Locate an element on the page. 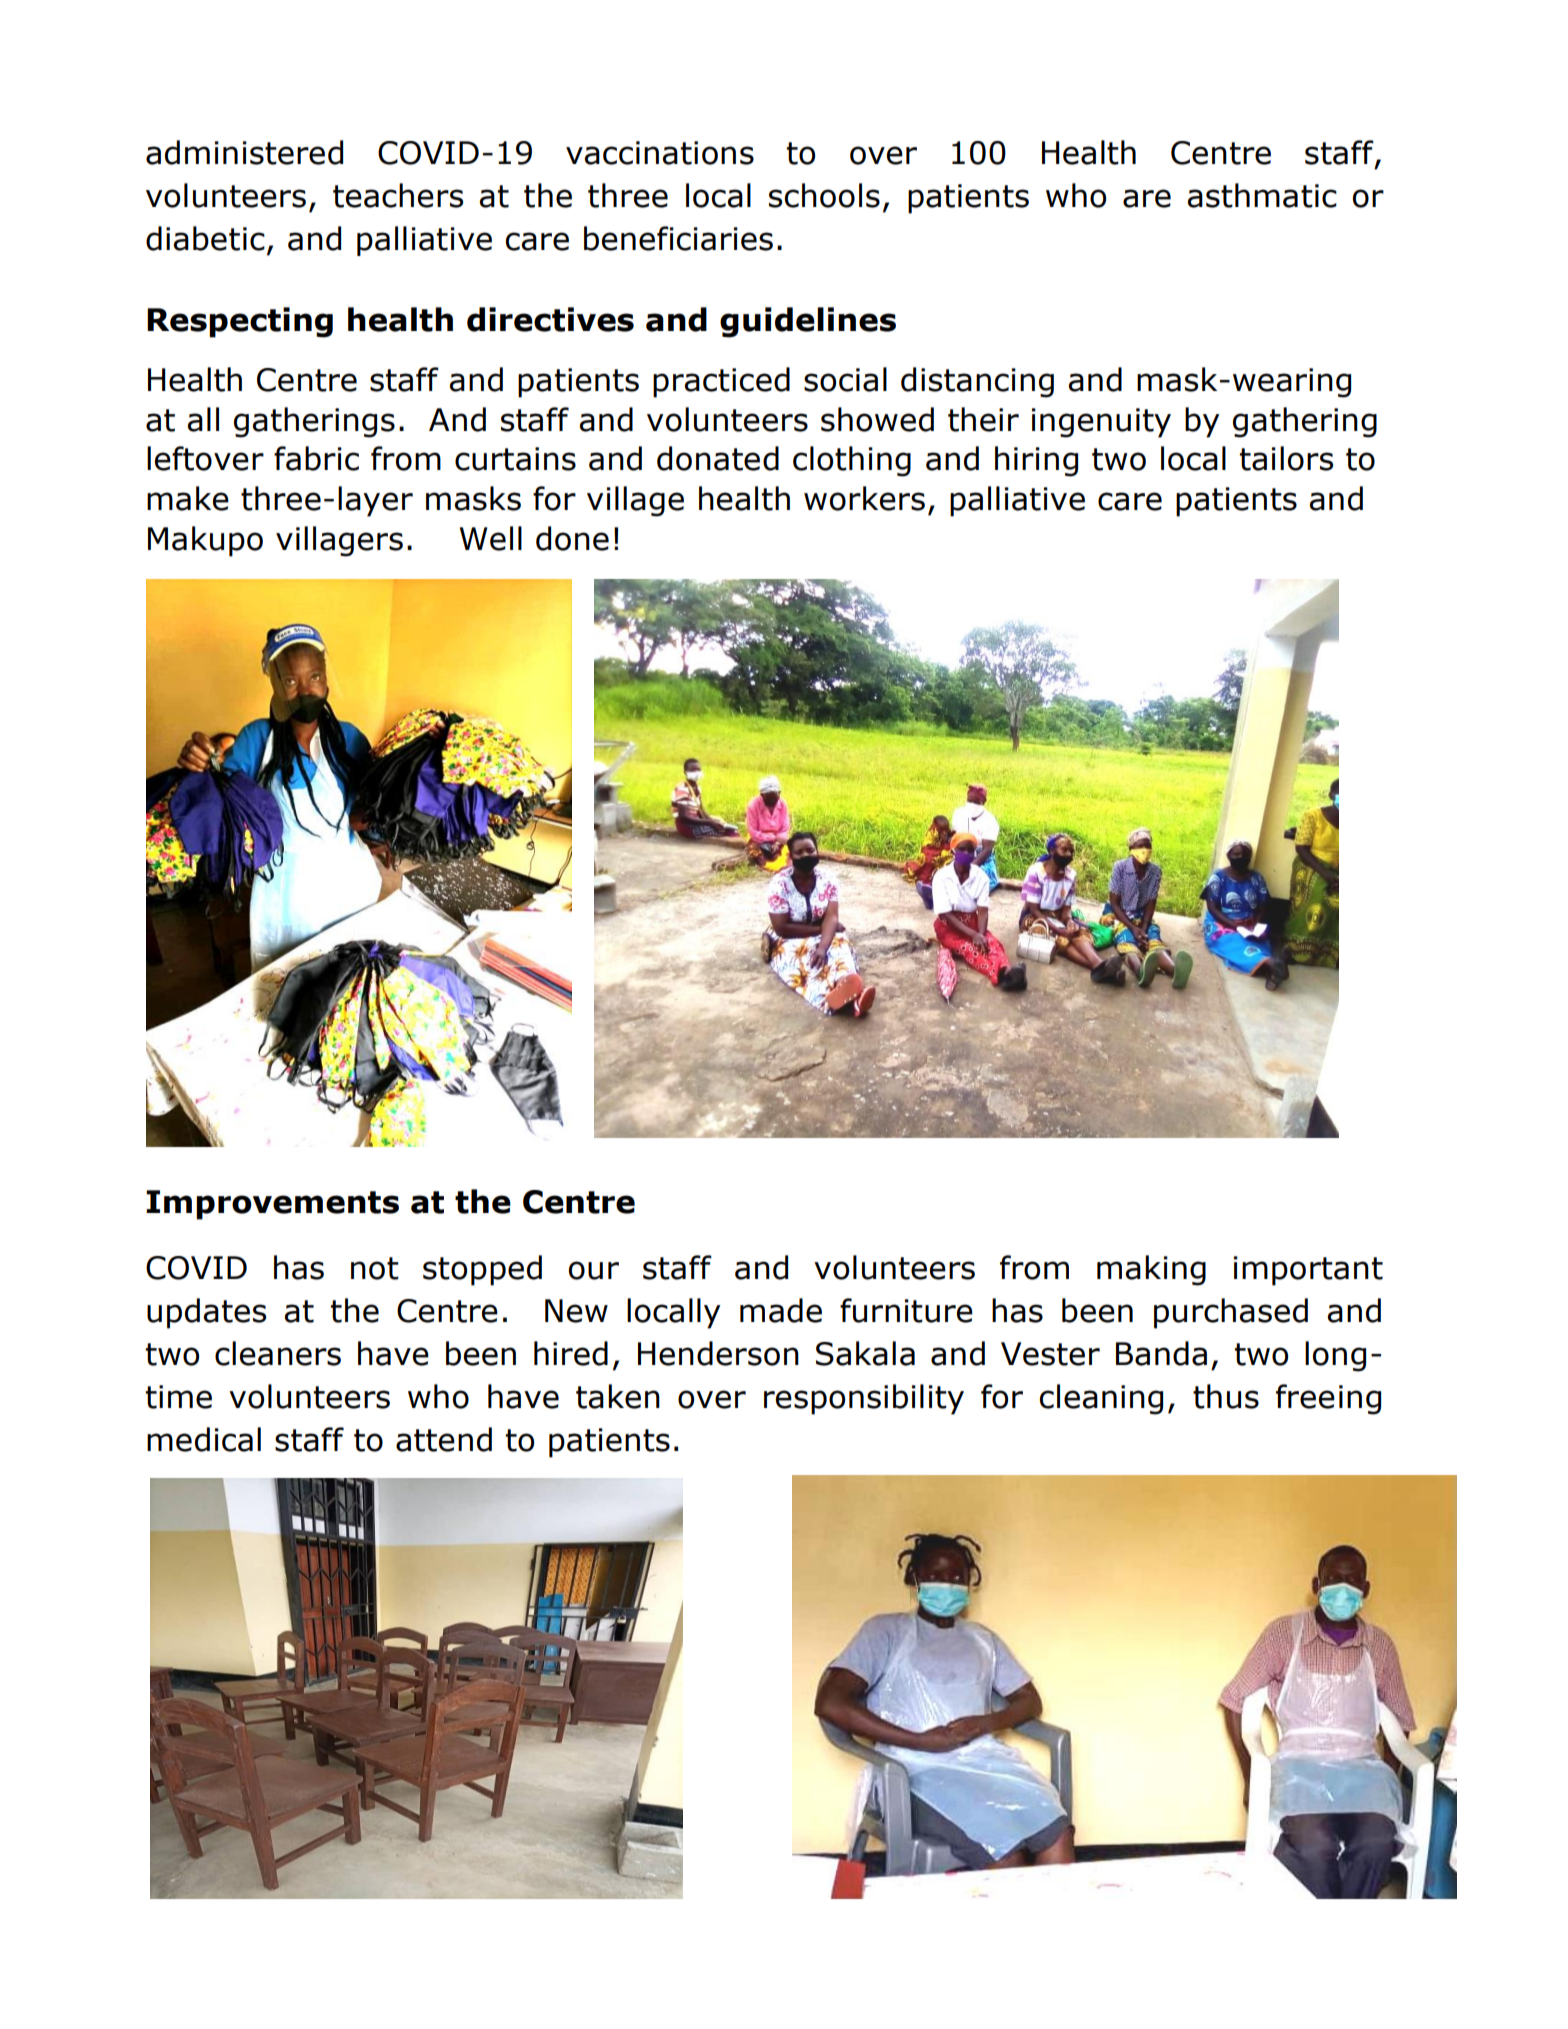 This page has height=2029, width=1568. Improvements is located at coordinates (272, 1205).
